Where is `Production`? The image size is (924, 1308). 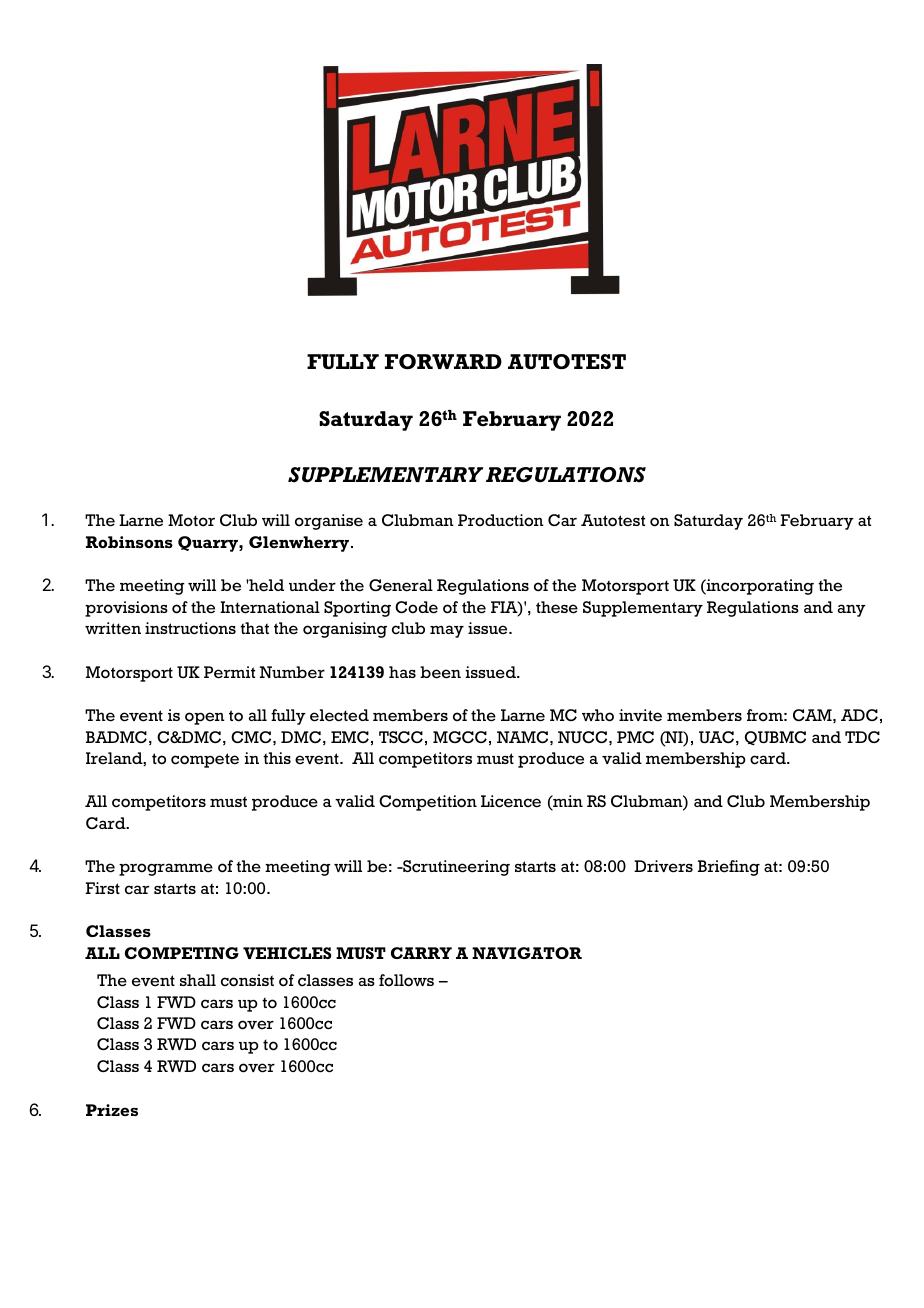 Production is located at coordinates (501, 520).
